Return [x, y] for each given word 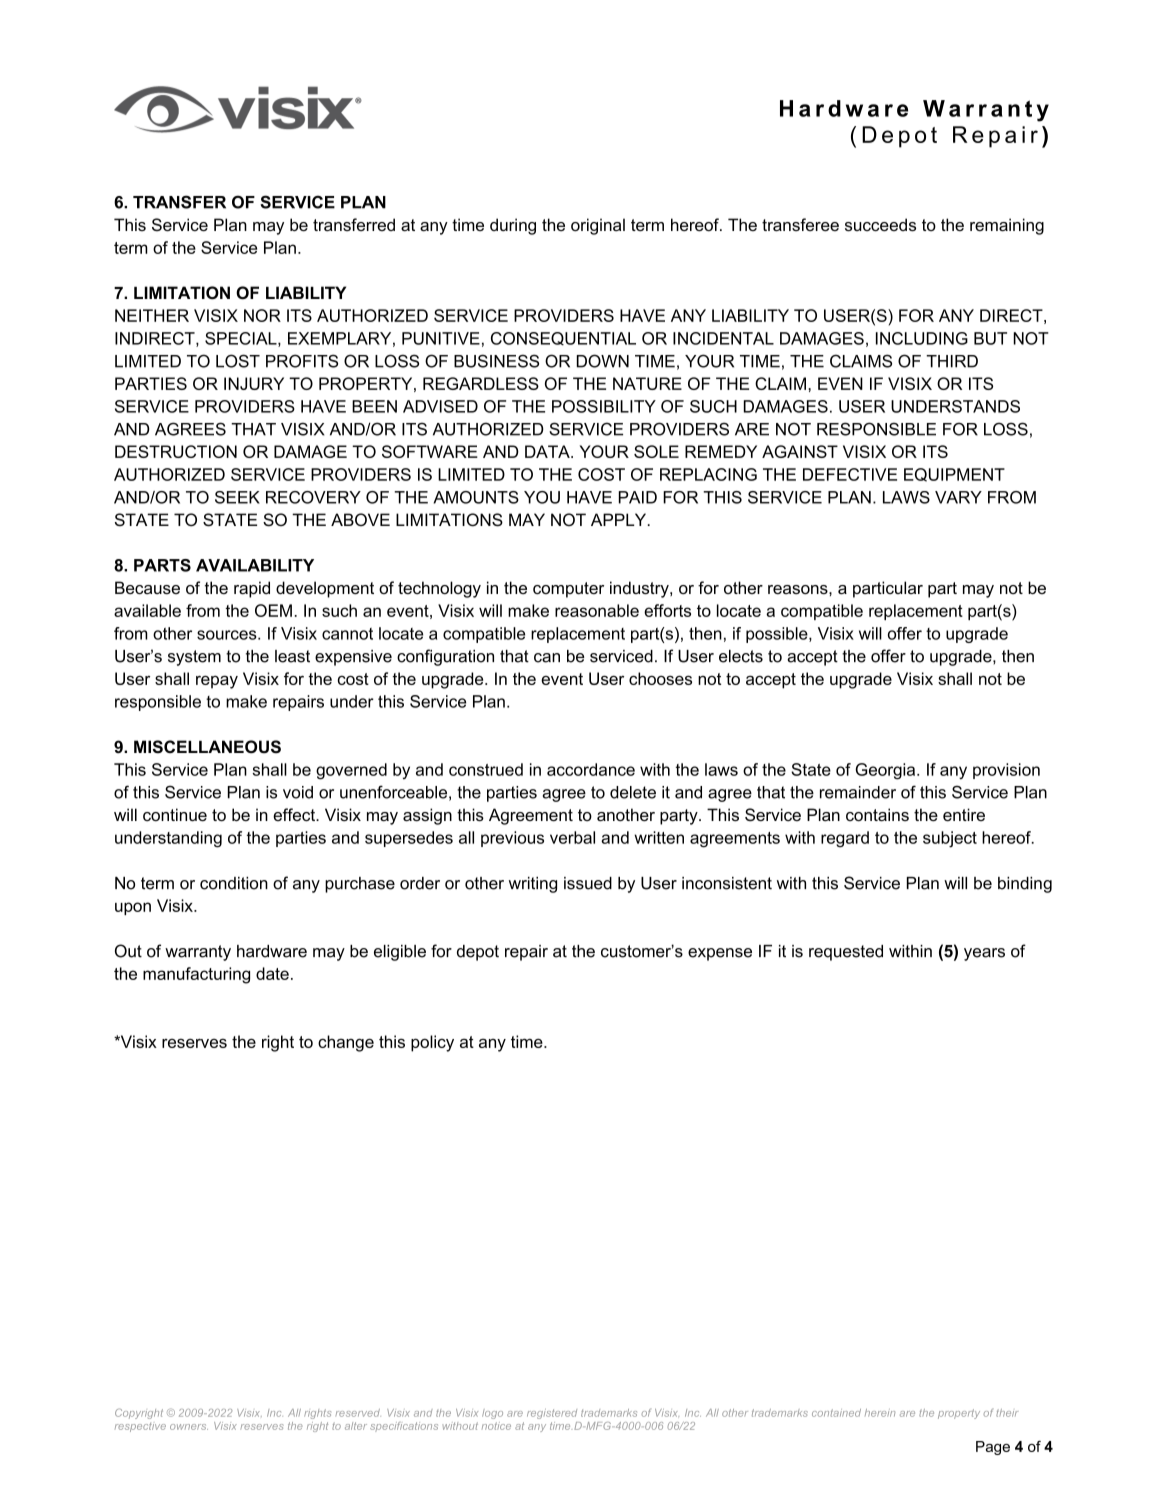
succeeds [880, 224]
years [984, 954]
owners [189, 1427]
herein [880, 1413]
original [598, 226]
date [272, 973]
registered [552, 1414]
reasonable [597, 610]
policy [432, 1043]
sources [228, 635]
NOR [262, 315]
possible [778, 635]
